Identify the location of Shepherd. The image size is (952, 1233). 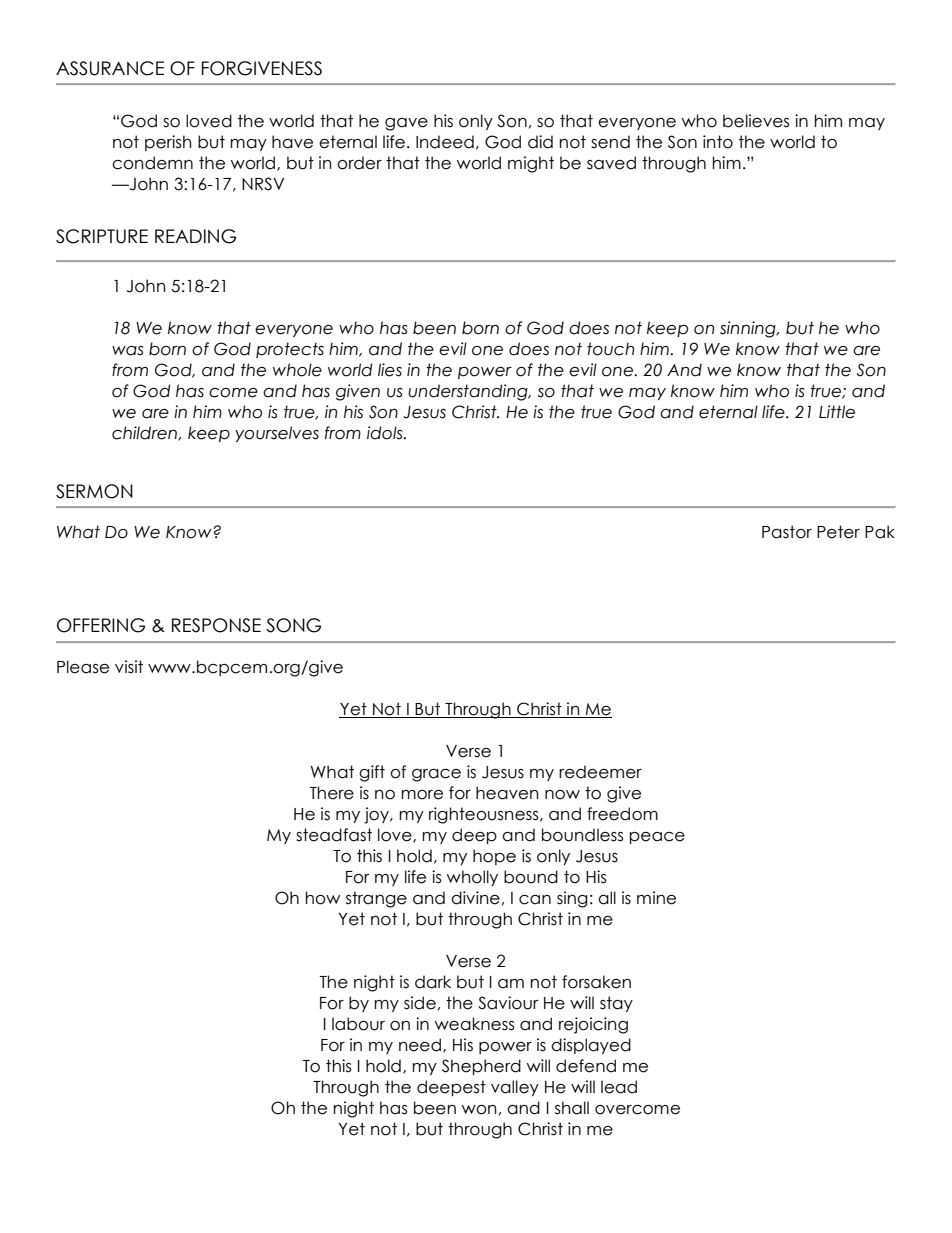
(481, 1067).
